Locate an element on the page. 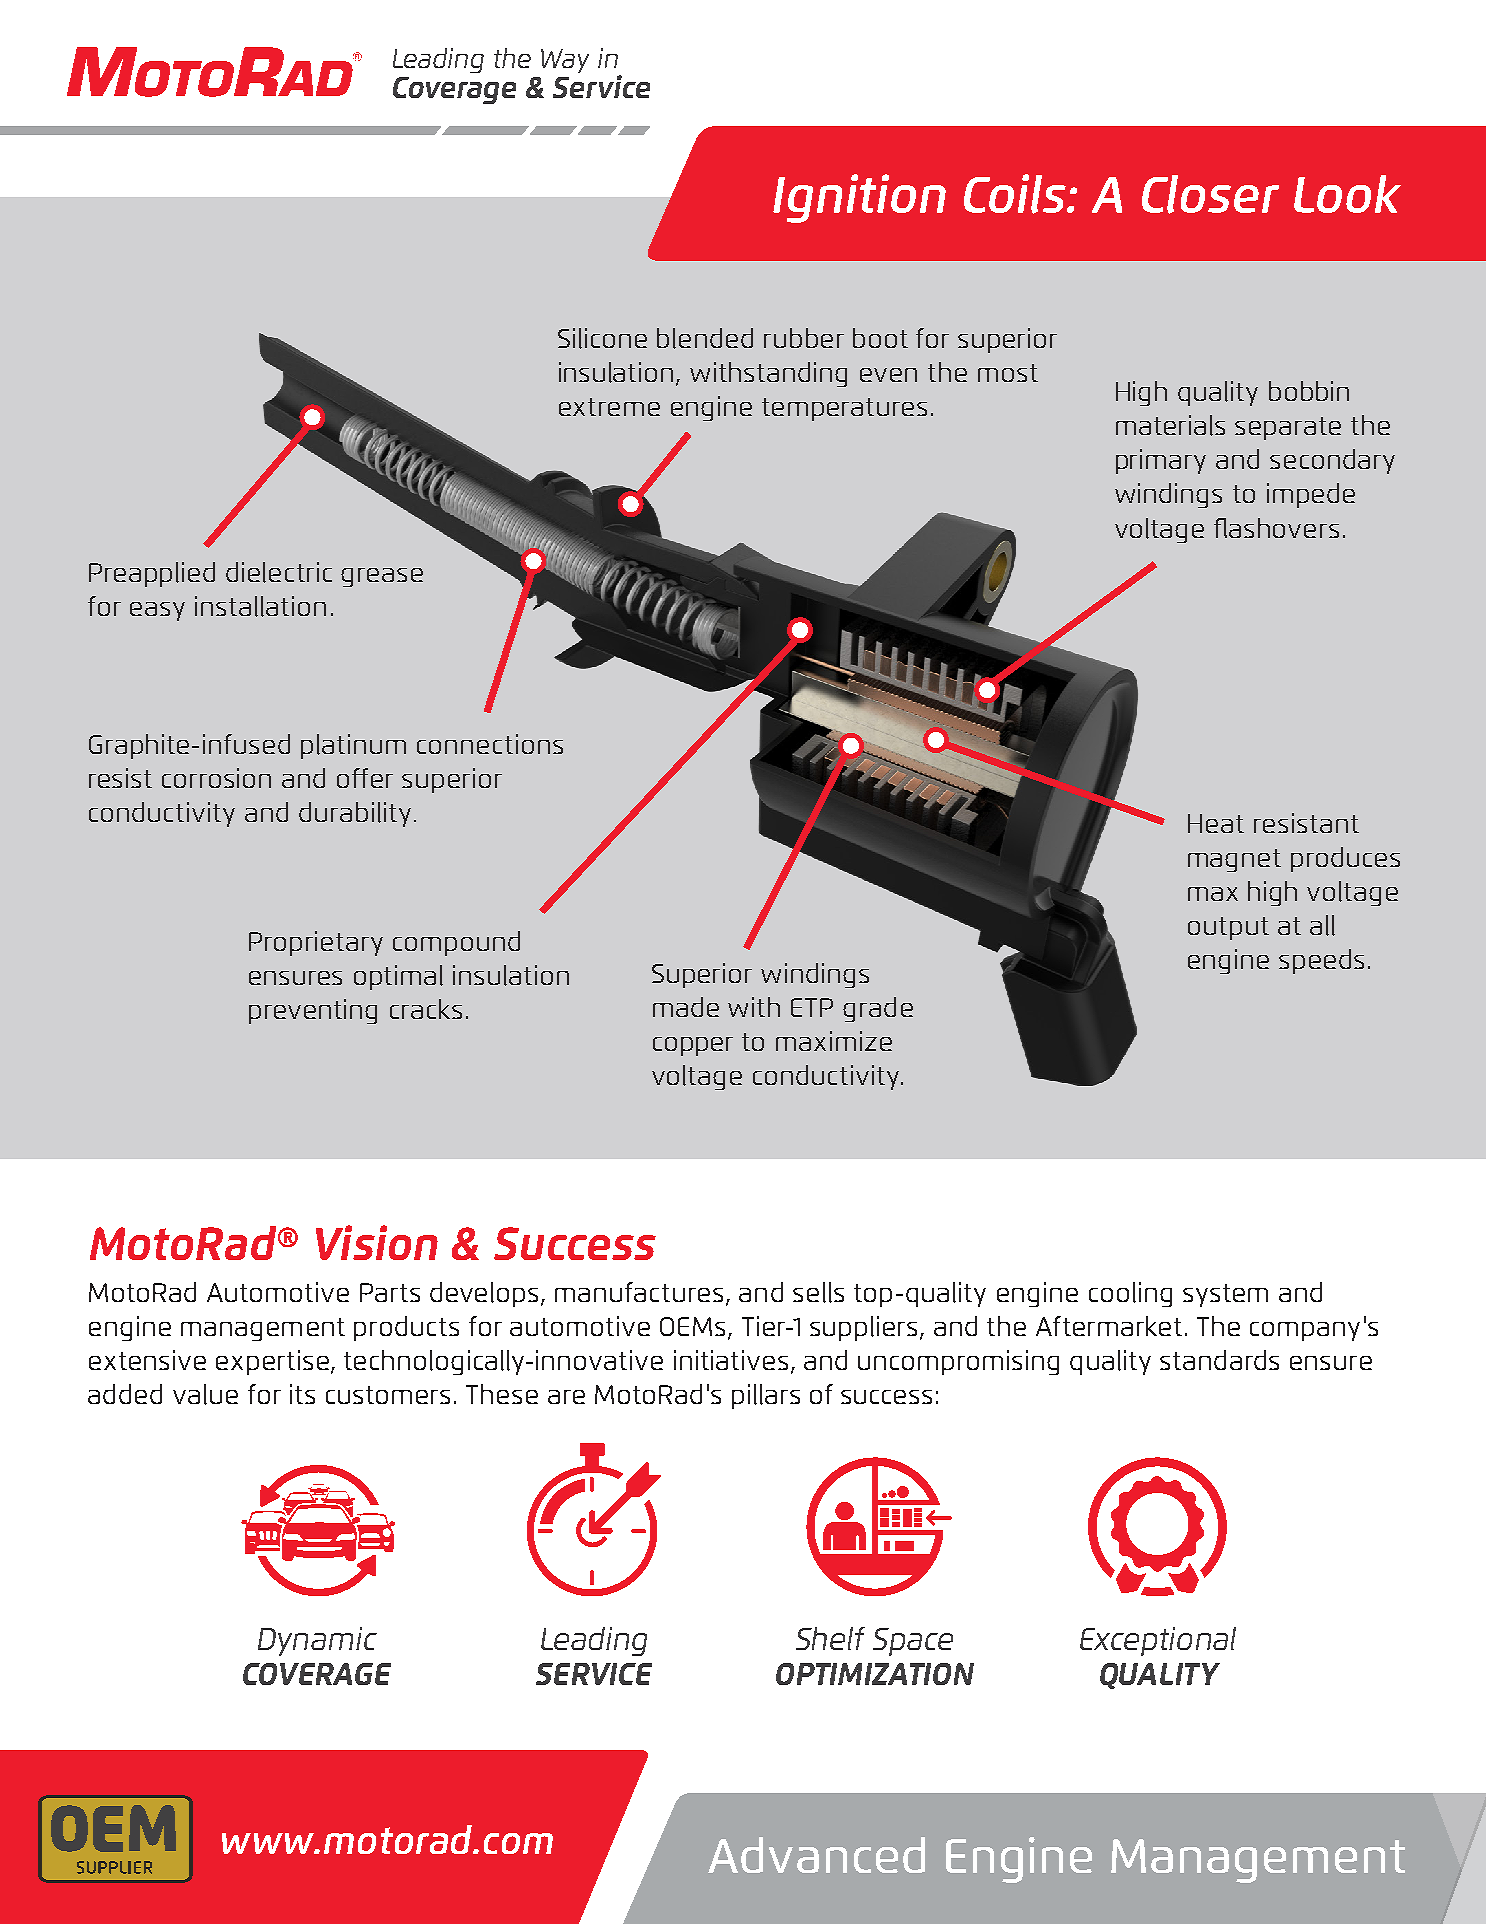 This image has width=1486, height=1924. dielectric is located at coordinates (279, 572).
